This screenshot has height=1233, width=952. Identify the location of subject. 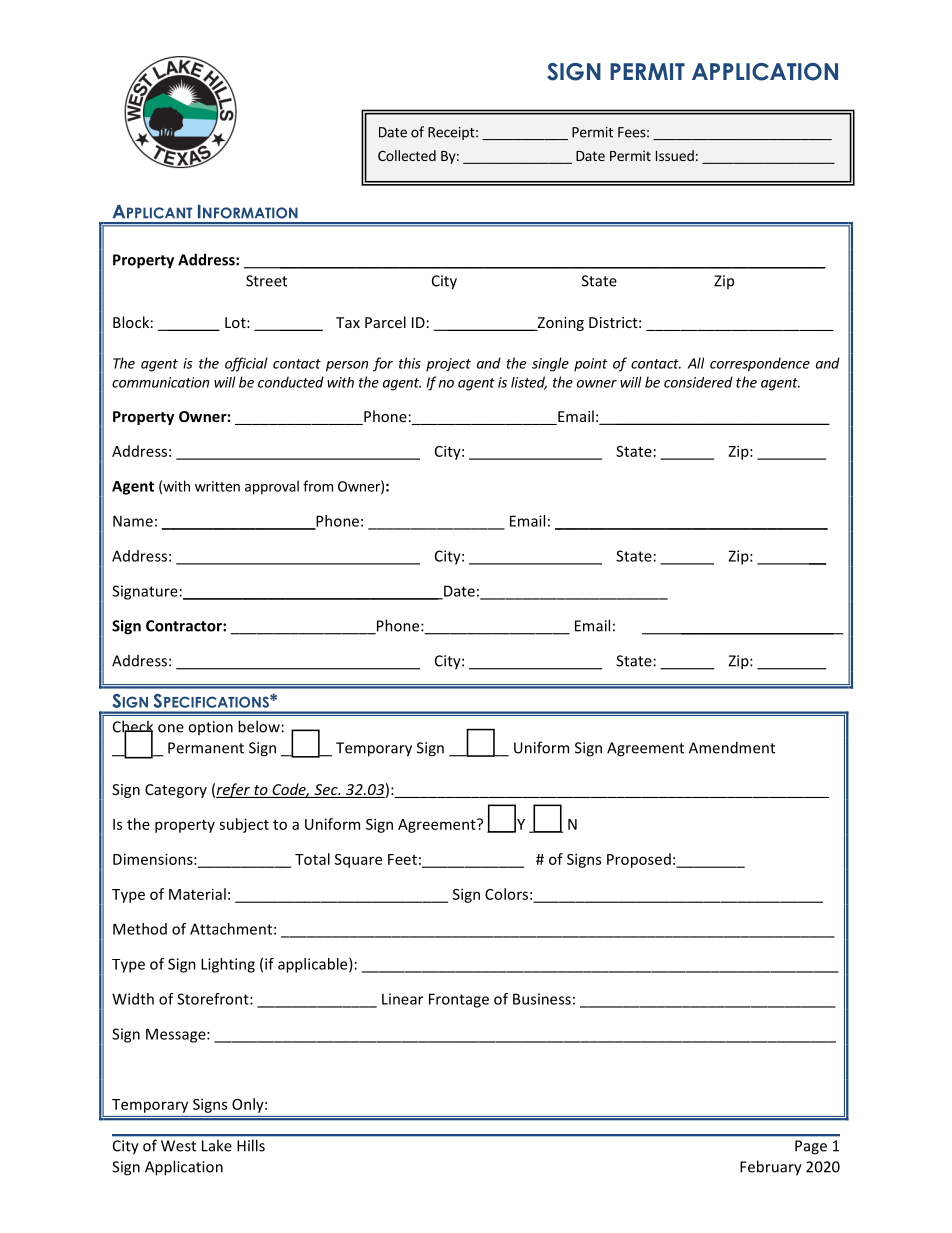
(244, 825).
